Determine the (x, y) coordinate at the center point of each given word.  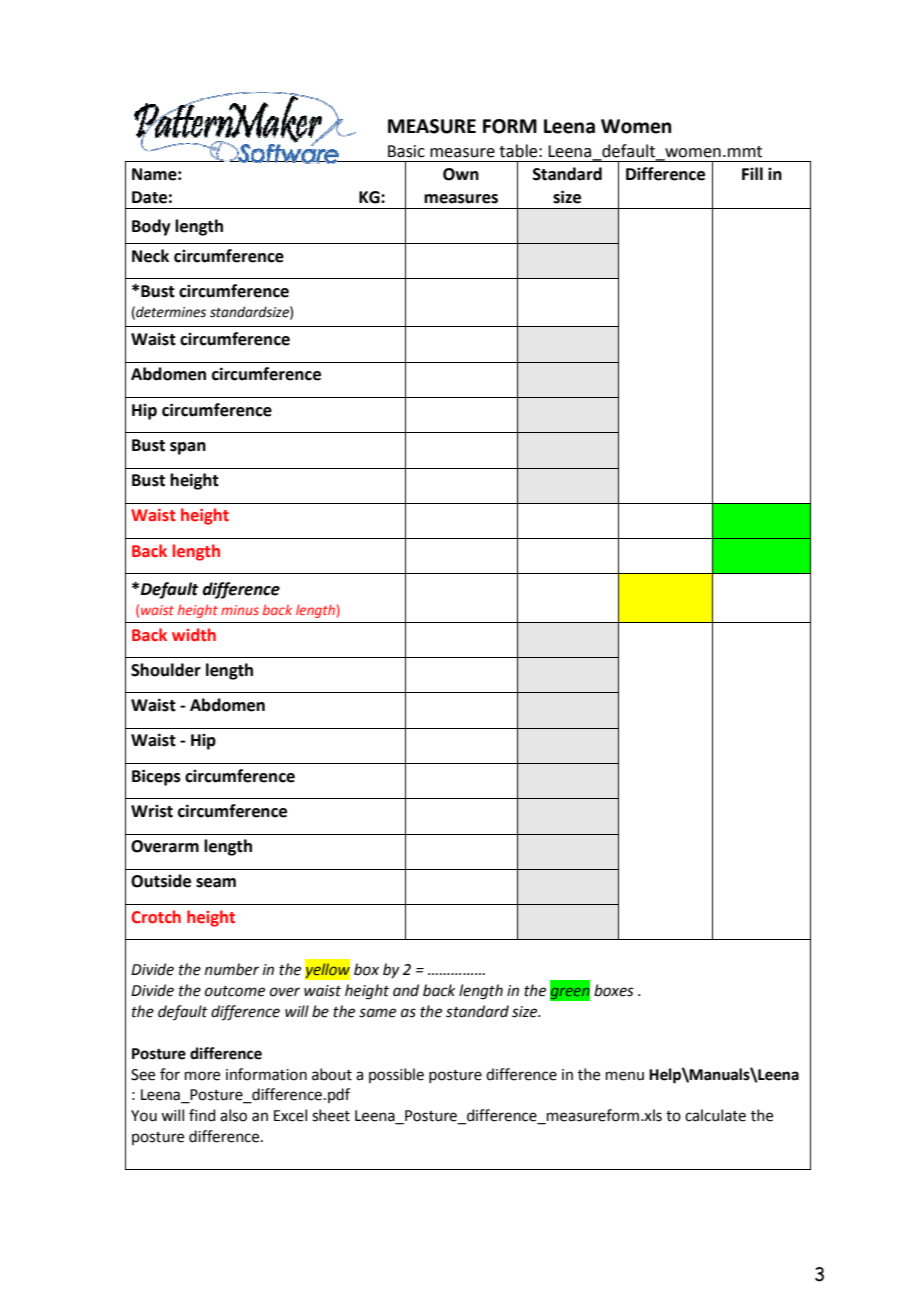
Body (151, 227)
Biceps (156, 777)
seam (216, 883)
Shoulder (166, 670)
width (194, 635)
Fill (752, 173)
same (377, 1013)
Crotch (156, 917)
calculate (715, 1115)
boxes (614, 990)
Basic (406, 151)
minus (240, 610)
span (188, 448)
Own (461, 174)
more (202, 1076)
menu (625, 1076)
